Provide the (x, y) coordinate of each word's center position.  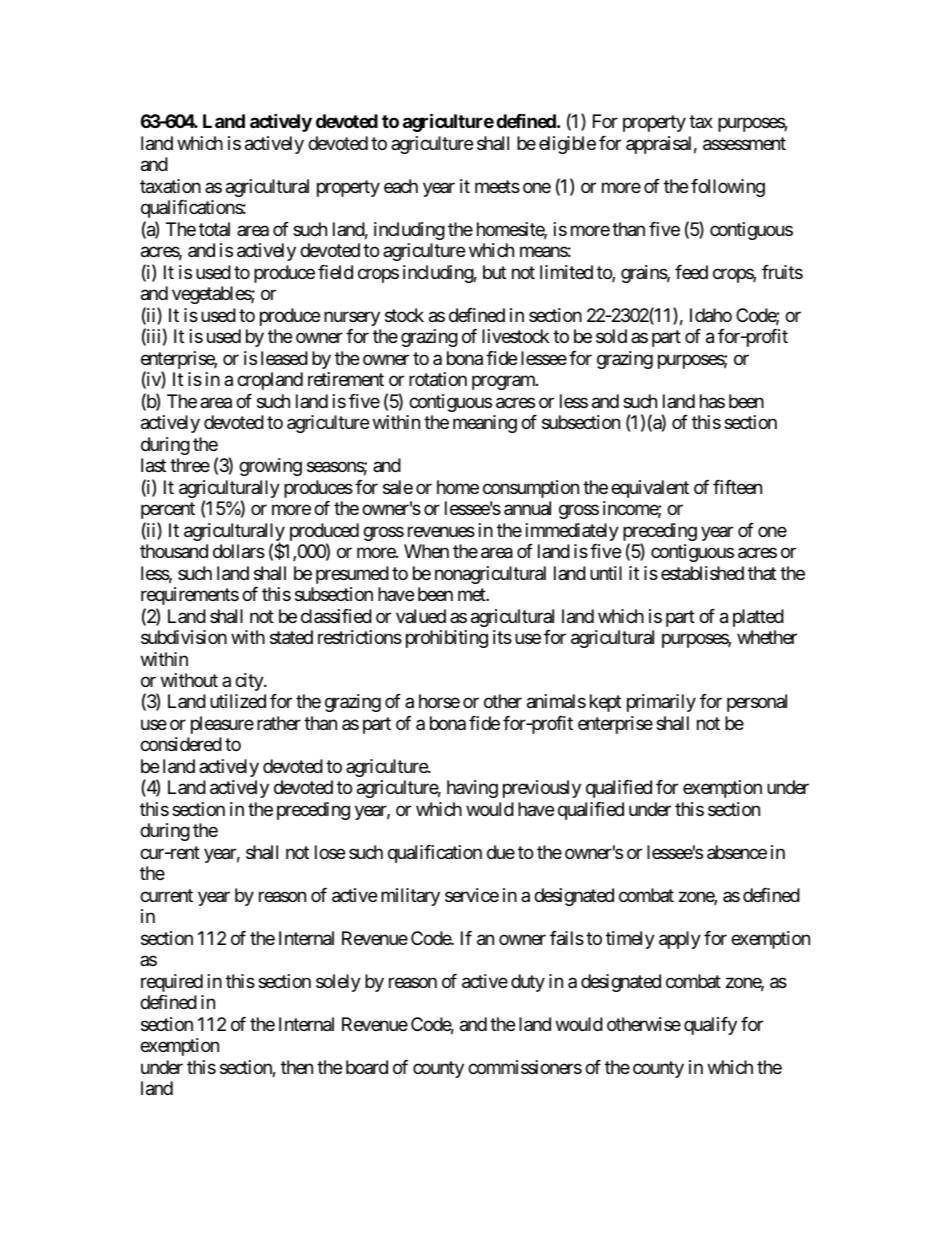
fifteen (737, 487)
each (401, 186)
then (297, 1067)
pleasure (222, 725)
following (728, 188)
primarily (661, 703)
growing (270, 467)
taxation (170, 186)
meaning (485, 424)
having (472, 789)
